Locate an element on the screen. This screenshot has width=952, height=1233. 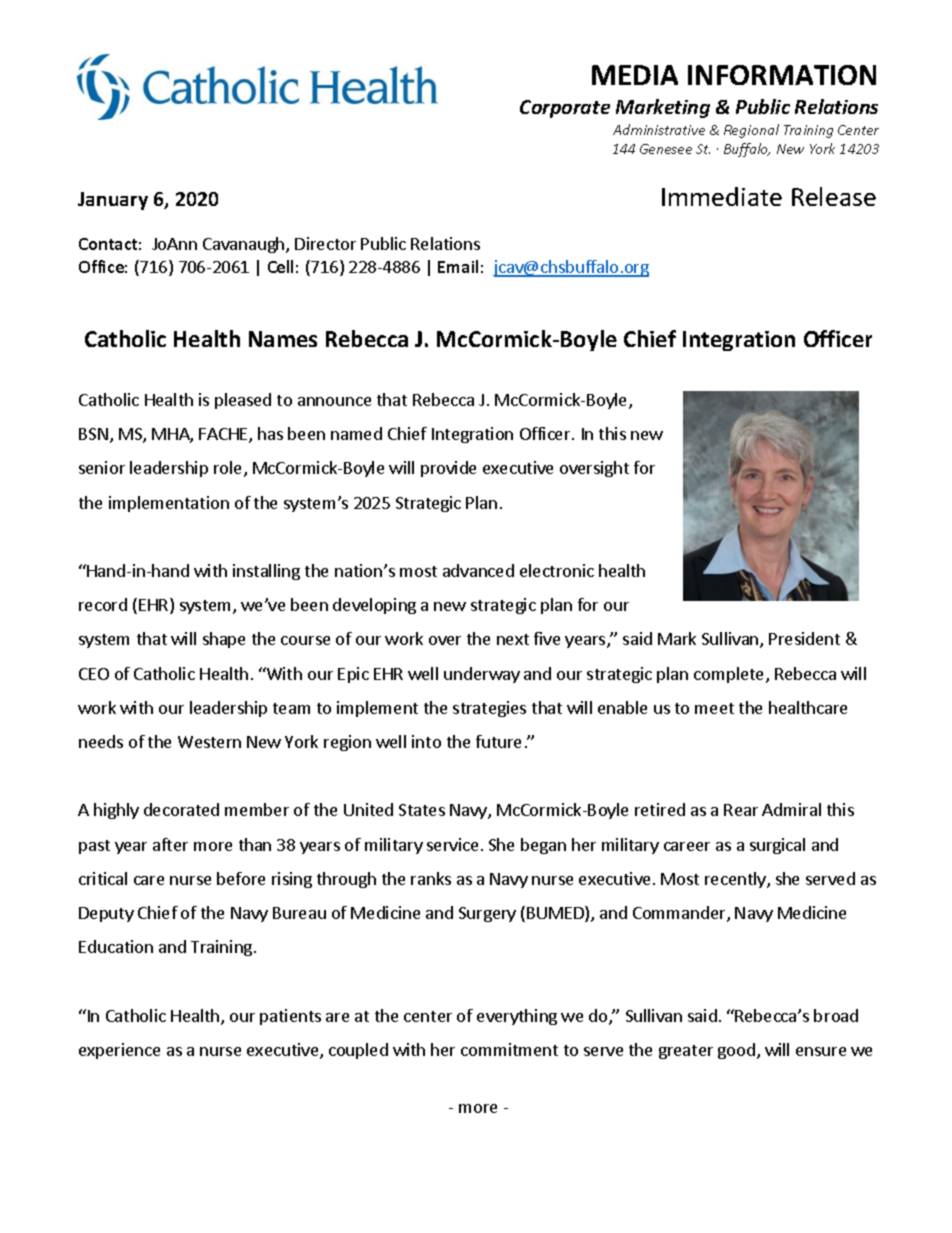
Names is located at coordinates (283, 339).
